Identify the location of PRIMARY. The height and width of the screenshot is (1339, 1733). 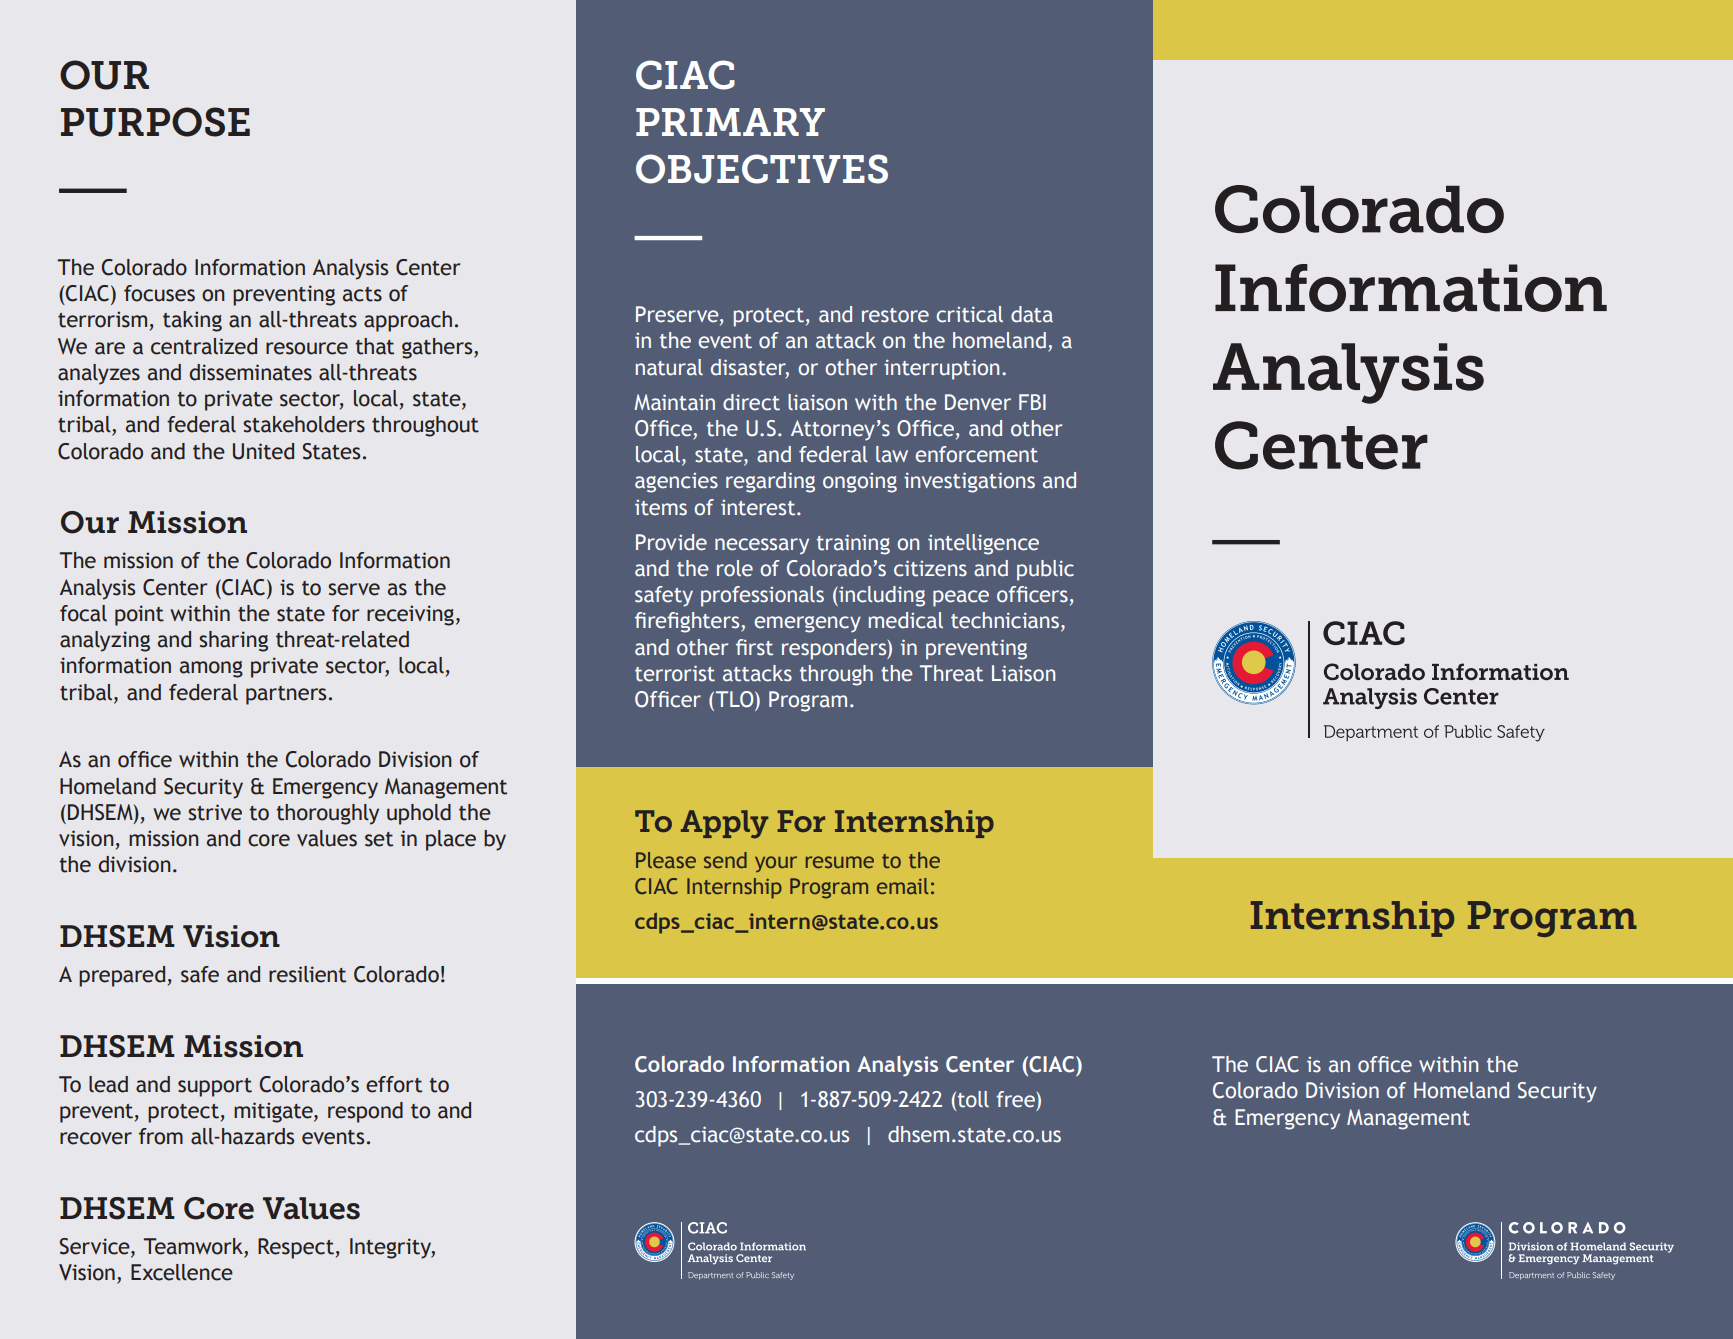
(730, 122).
